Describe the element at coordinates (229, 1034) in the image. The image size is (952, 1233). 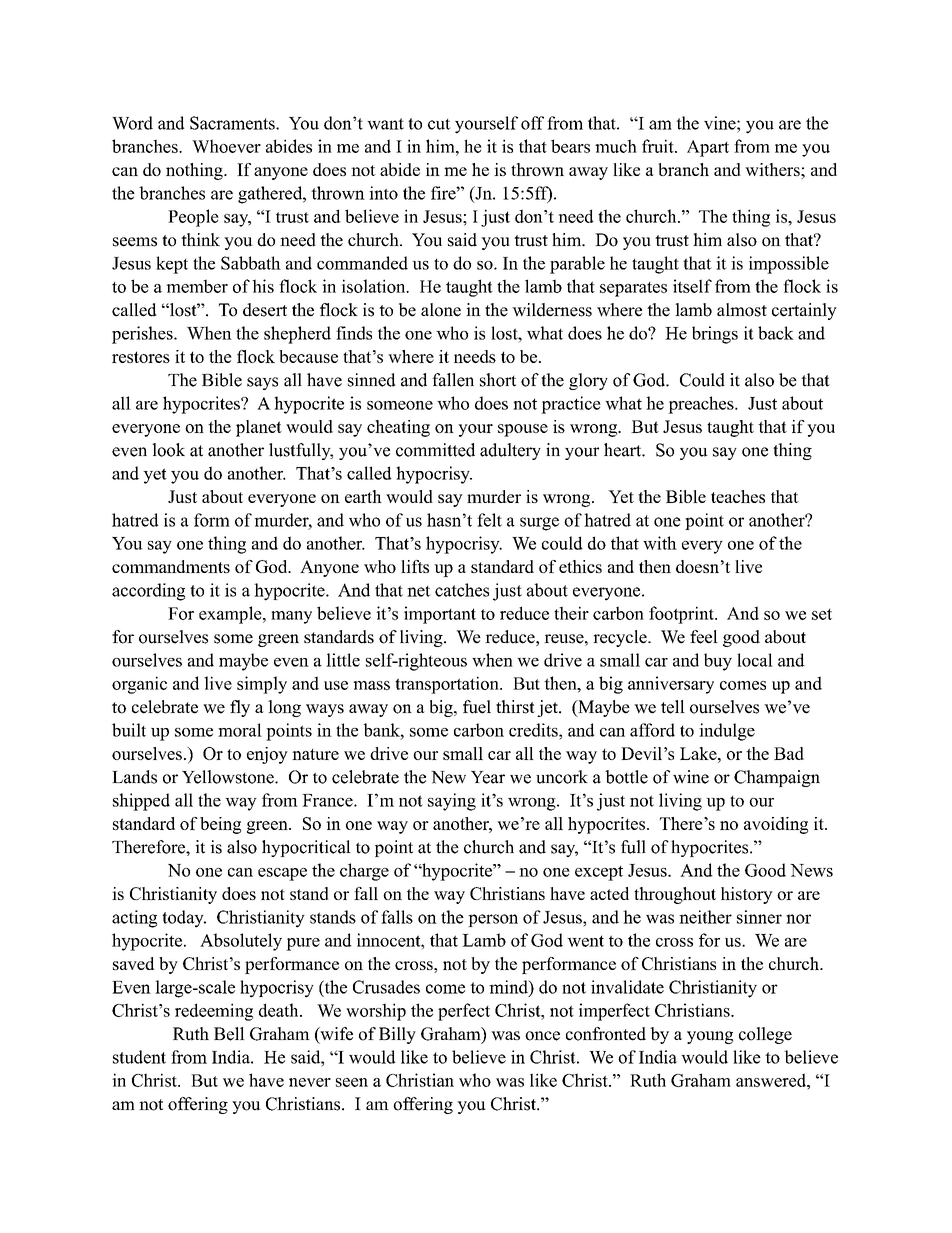
I see `Bell` at that location.
